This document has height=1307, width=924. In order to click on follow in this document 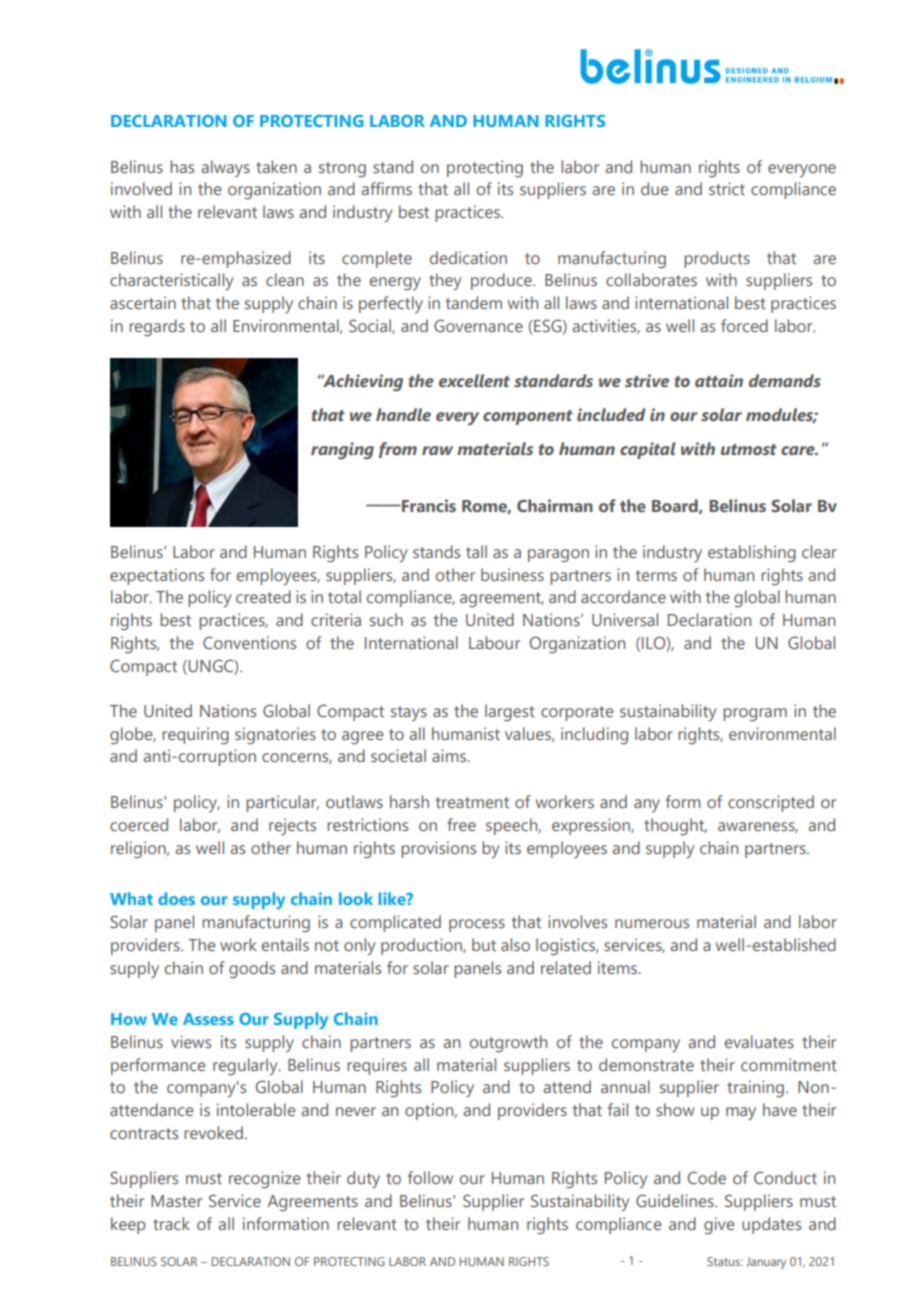, I will do `click(430, 1177)`.
